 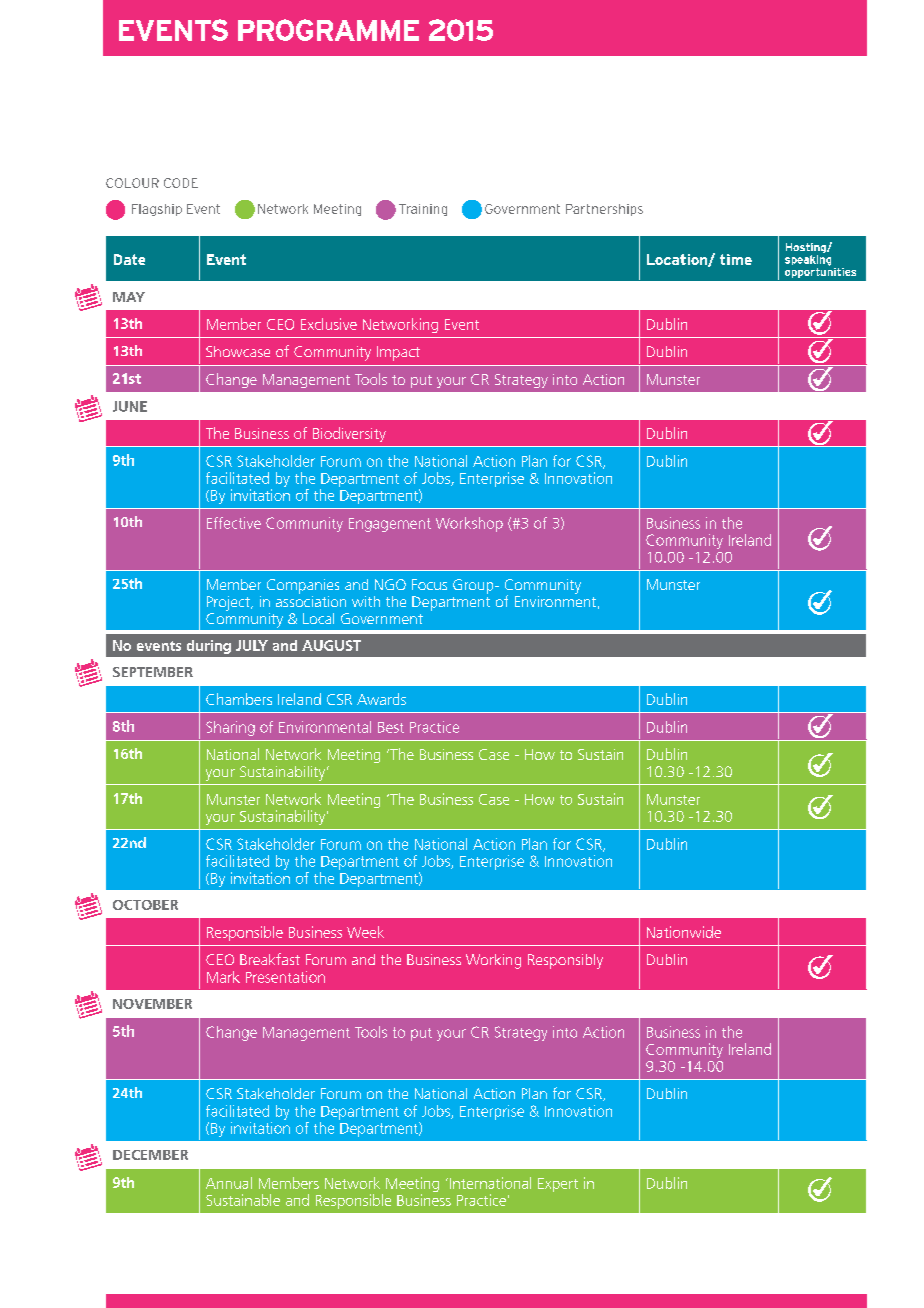 I want to click on Annual, so click(x=229, y=1183).
